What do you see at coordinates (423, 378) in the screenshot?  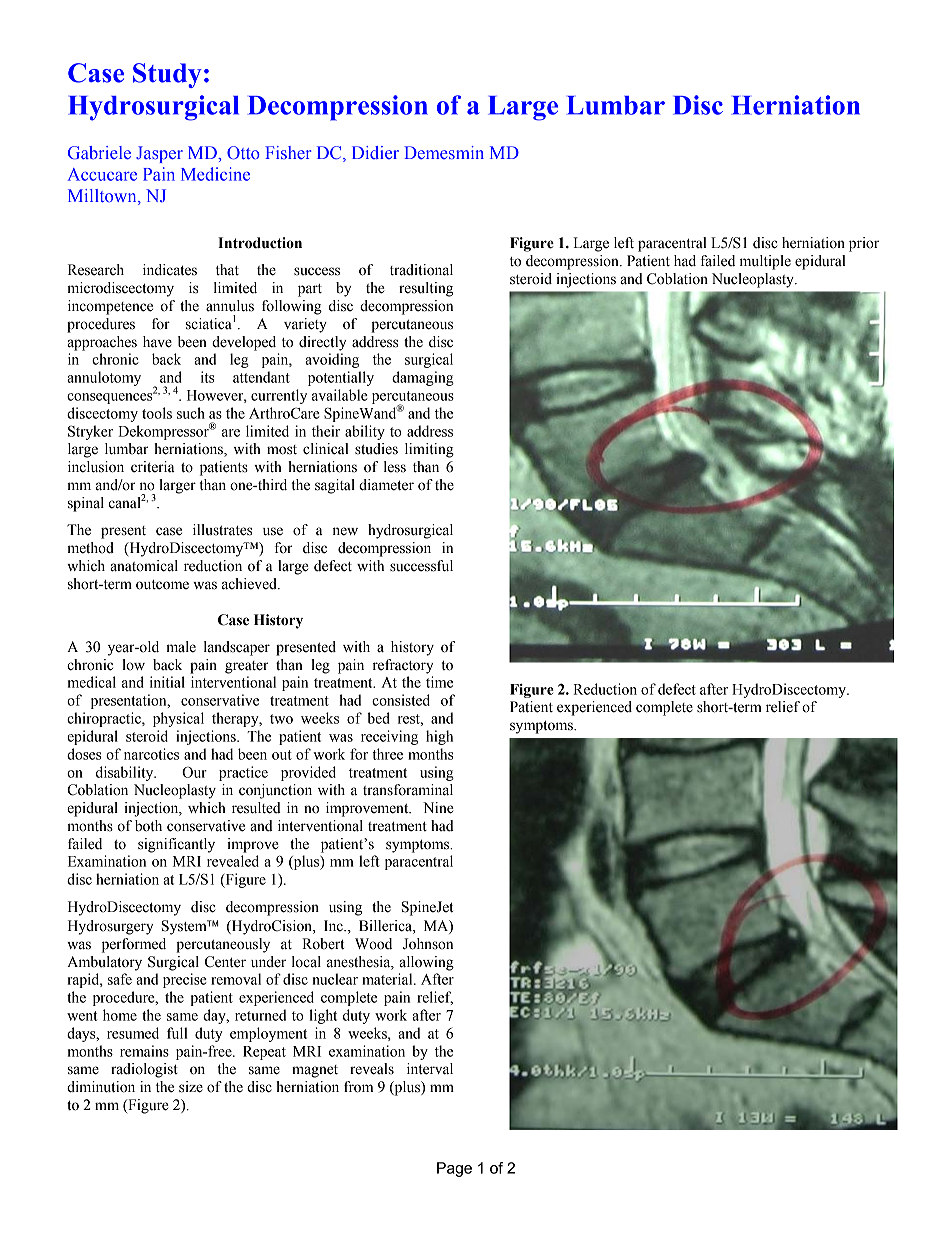 I see `damaging` at bounding box center [423, 378].
